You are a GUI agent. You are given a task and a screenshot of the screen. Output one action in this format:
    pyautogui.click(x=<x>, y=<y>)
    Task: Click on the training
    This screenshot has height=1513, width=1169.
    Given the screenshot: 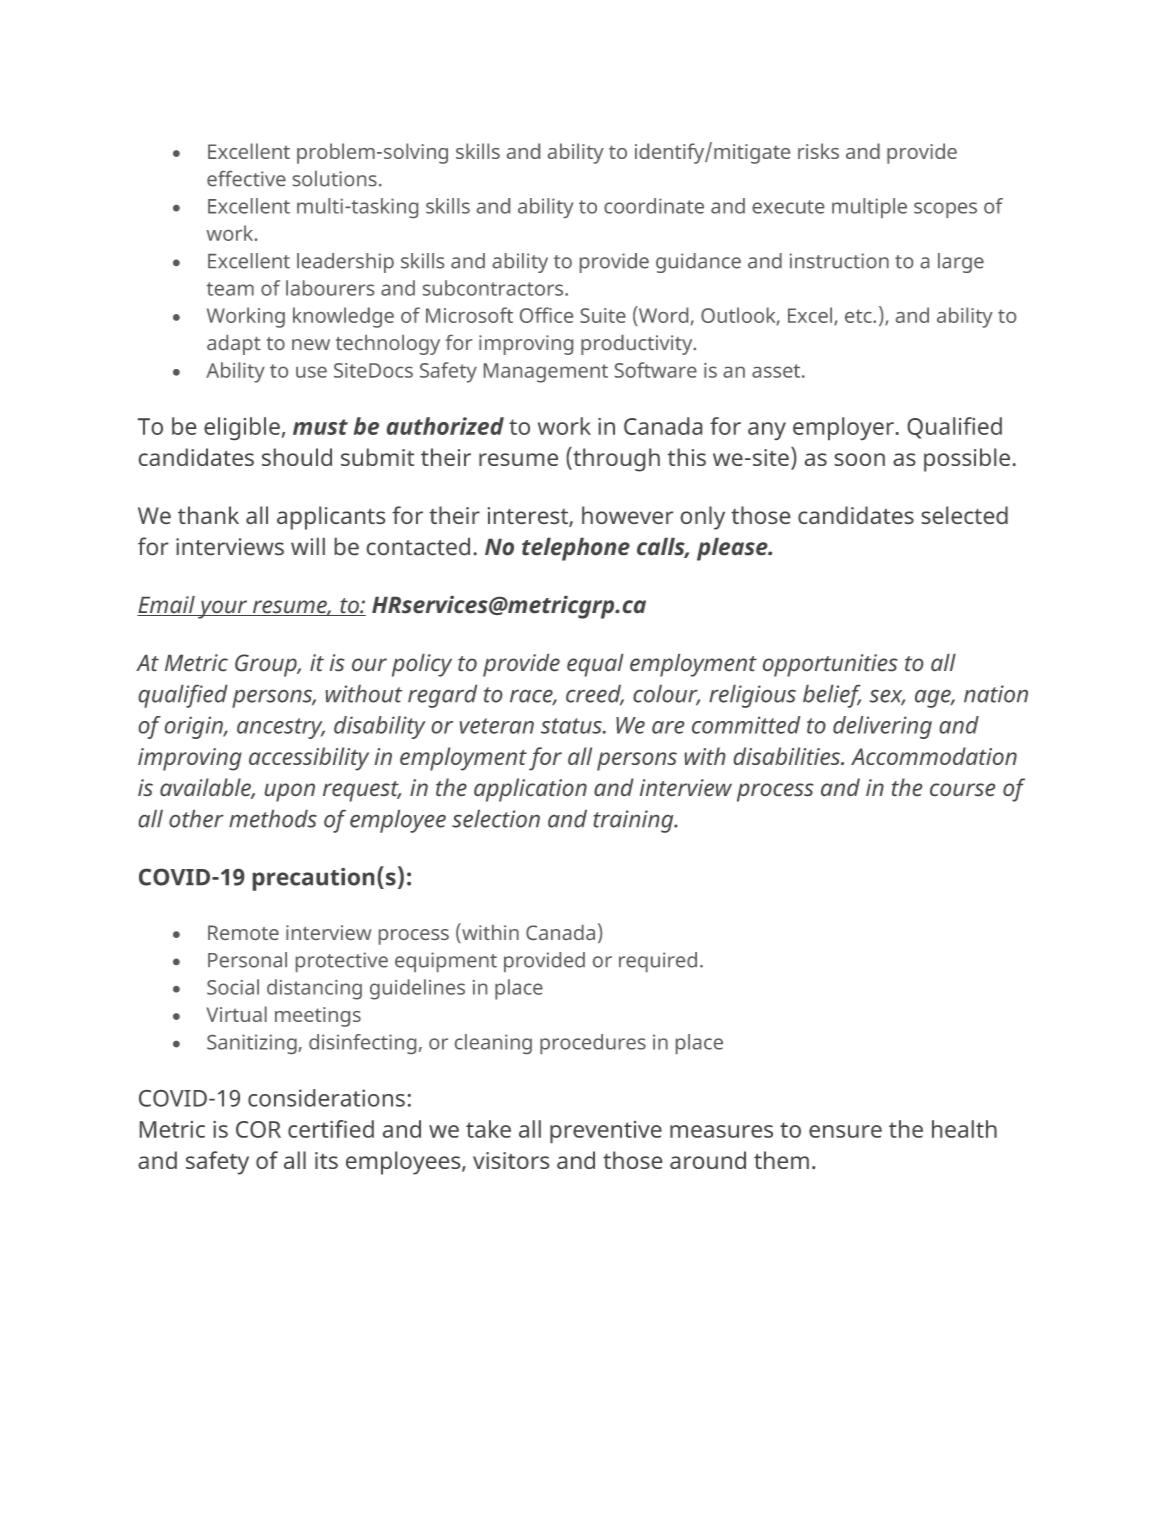 What is the action you would take?
    pyautogui.click(x=635, y=821)
